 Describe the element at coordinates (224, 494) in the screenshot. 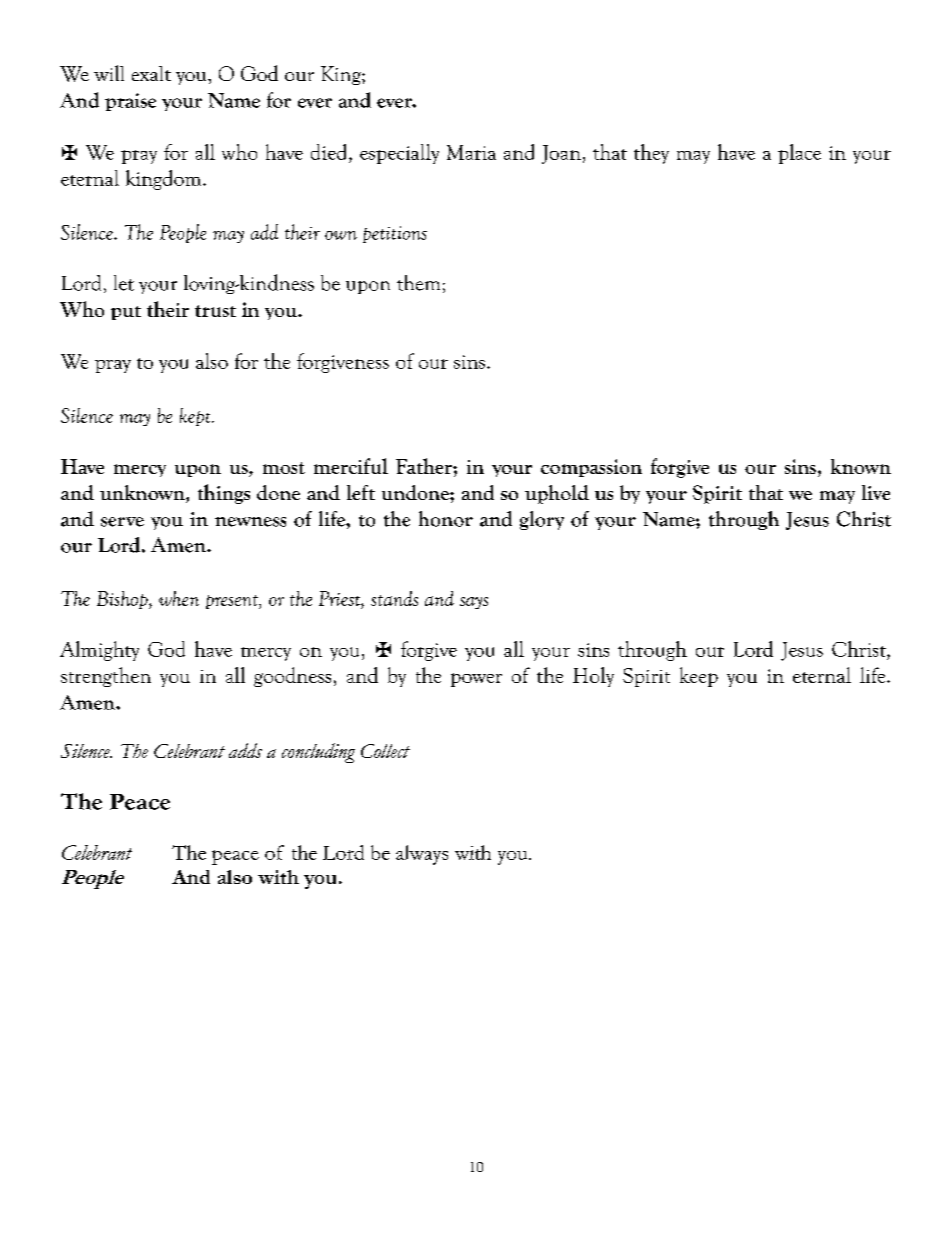

I see `things` at that location.
